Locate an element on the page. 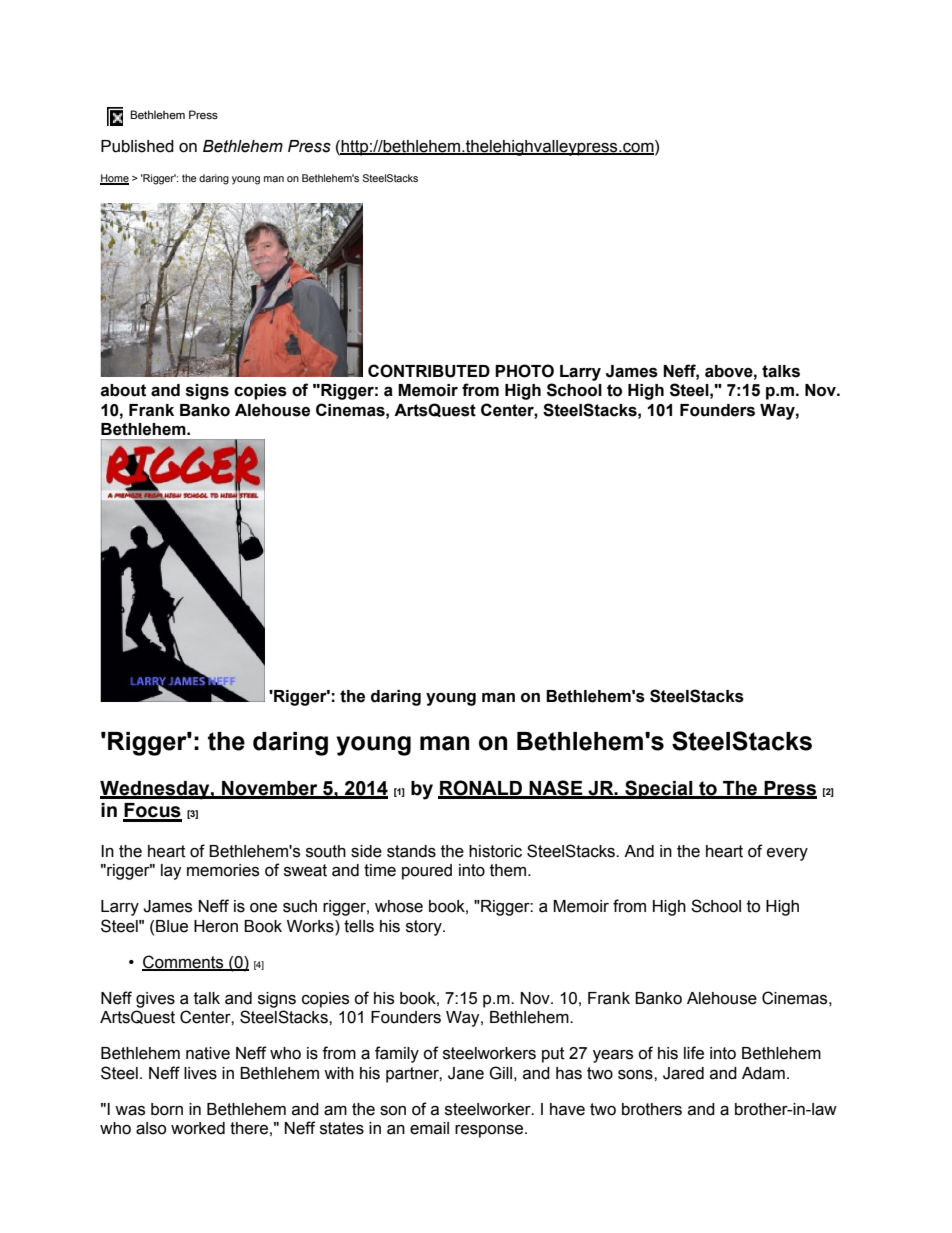  Jane is located at coordinates (466, 1073).
